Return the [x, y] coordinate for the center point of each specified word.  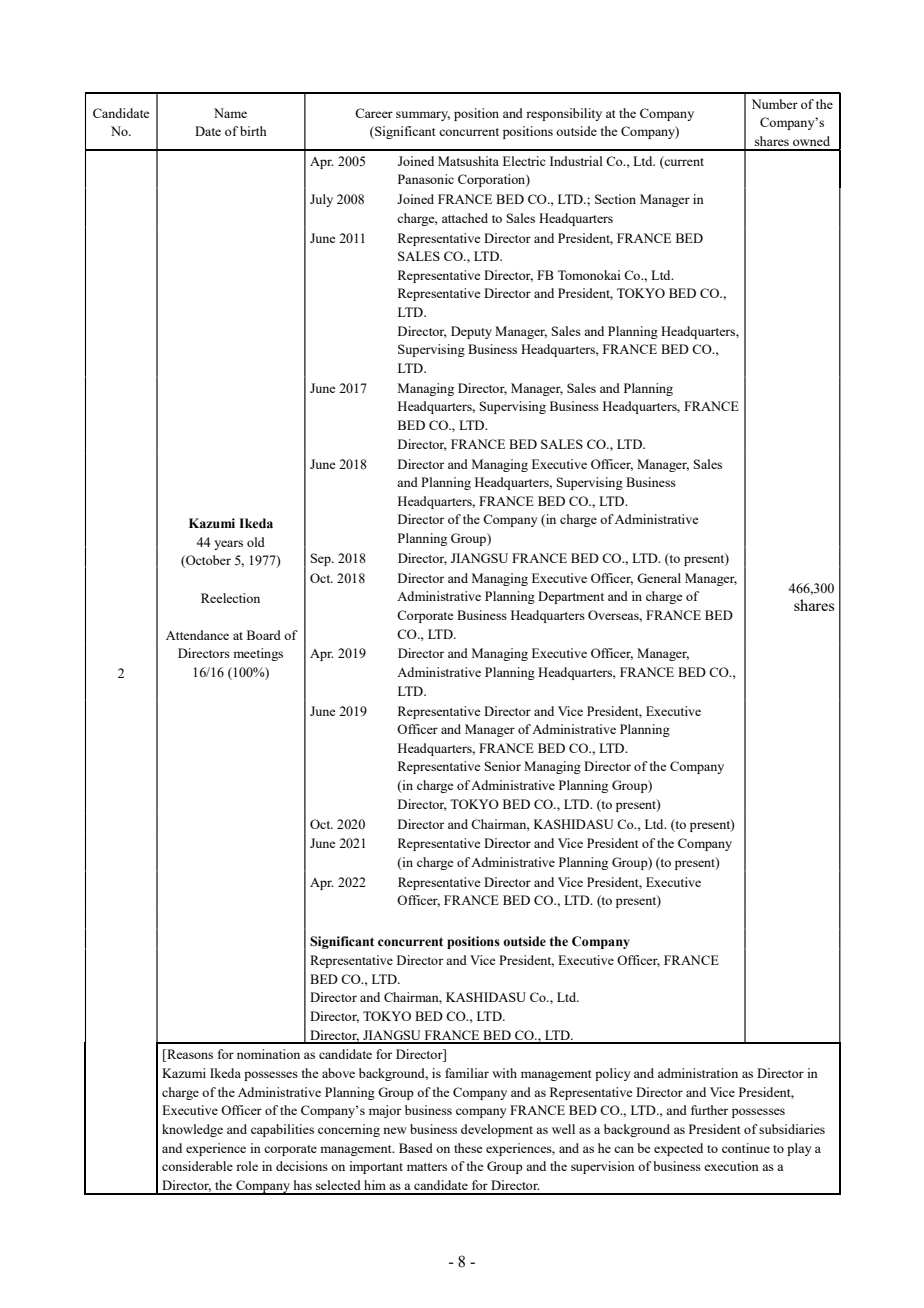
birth [253, 131]
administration [698, 1073]
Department [571, 597]
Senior [503, 766]
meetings [258, 654]
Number [775, 104]
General [659, 578]
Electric [524, 161]
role [247, 1166]
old [256, 542]
